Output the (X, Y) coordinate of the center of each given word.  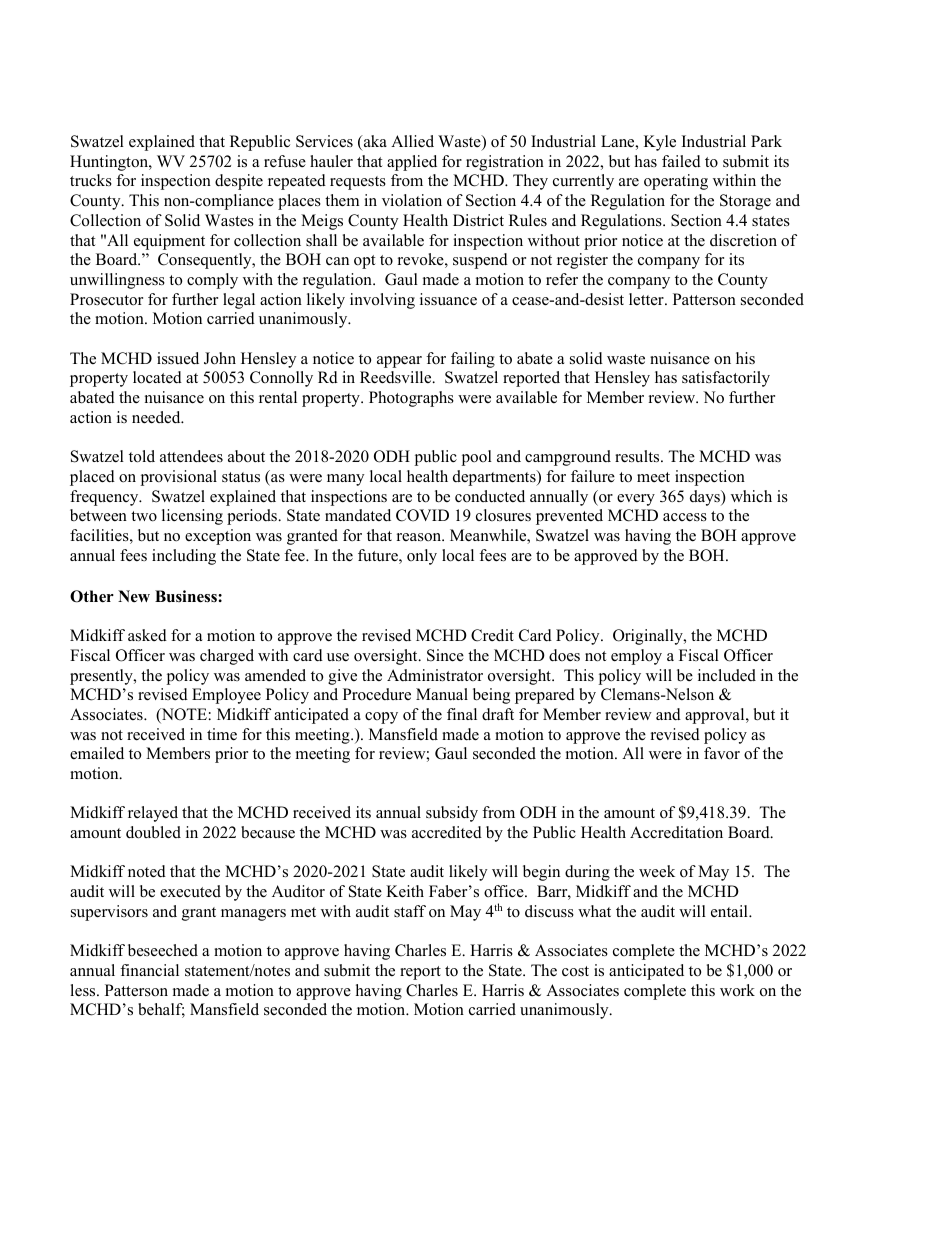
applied (412, 163)
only (422, 557)
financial (149, 970)
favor (722, 753)
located (157, 377)
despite (239, 182)
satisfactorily (726, 379)
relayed (153, 814)
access (685, 517)
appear (399, 362)
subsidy (452, 814)
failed (681, 161)
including (184, 557)
